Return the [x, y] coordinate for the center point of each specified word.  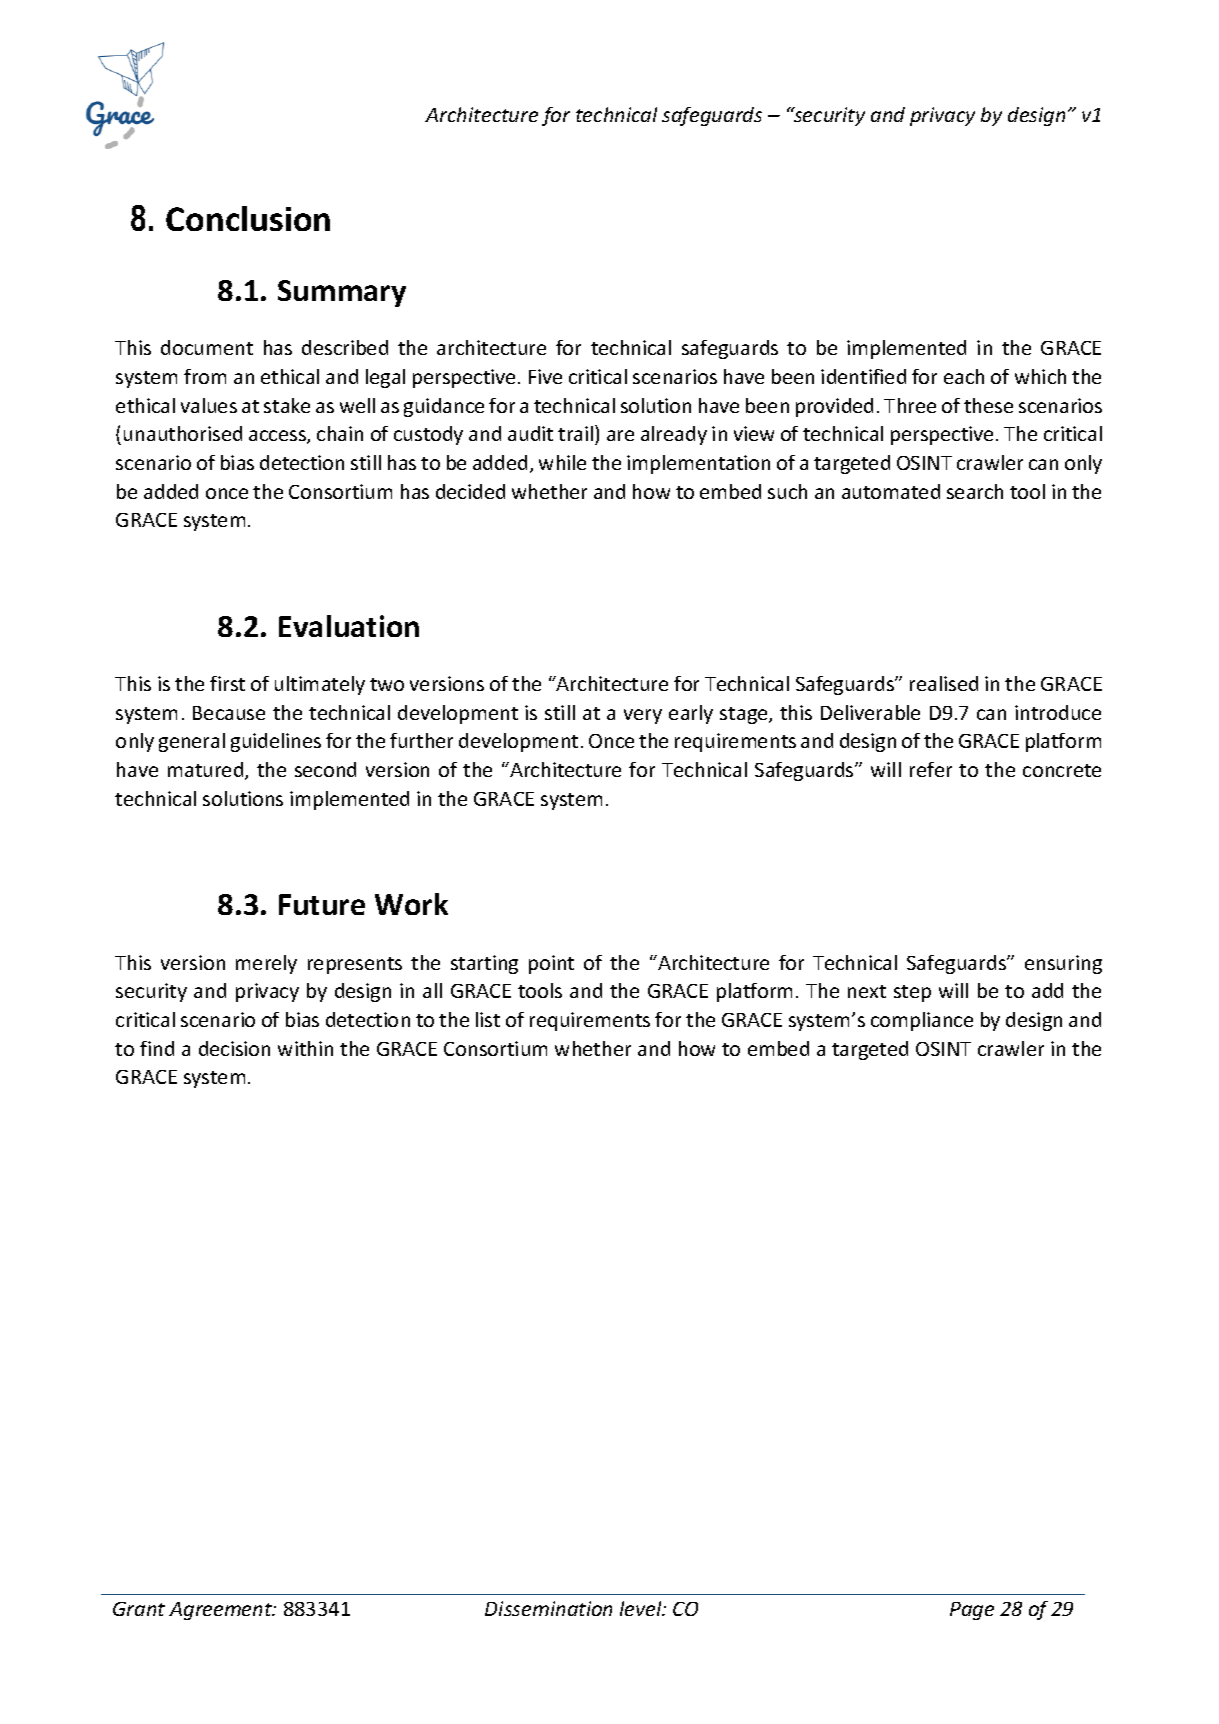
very [643, 716]
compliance [922, 1021]
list [488, 1019]
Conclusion [248, 218]
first [227, 683]
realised [944, 683]
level [642, 1608]
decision [234, 1048]
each [964, 376]
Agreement [222, 1611]
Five [545, 376]
